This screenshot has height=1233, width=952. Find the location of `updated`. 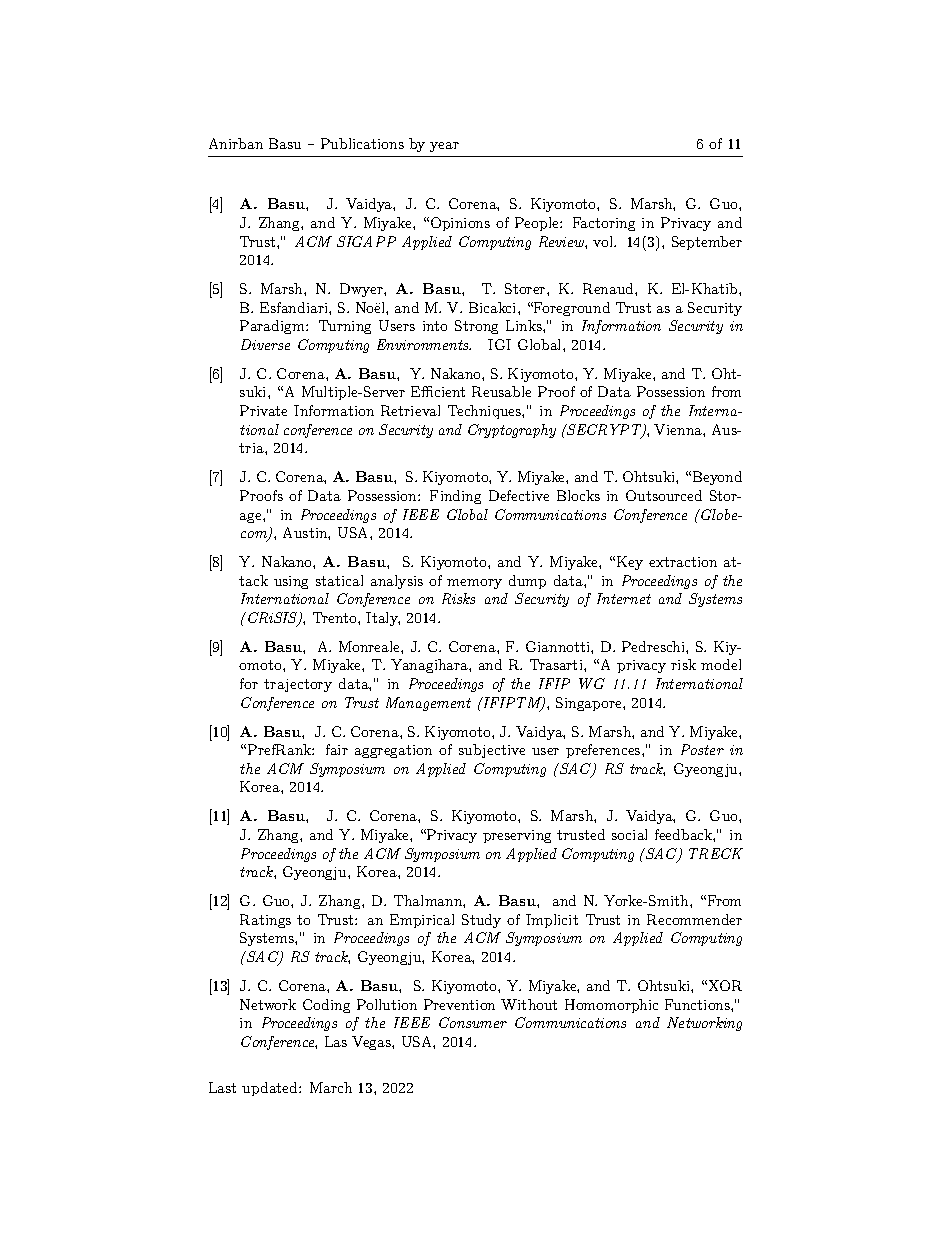

updated is located at coordinates (271, 1089).
